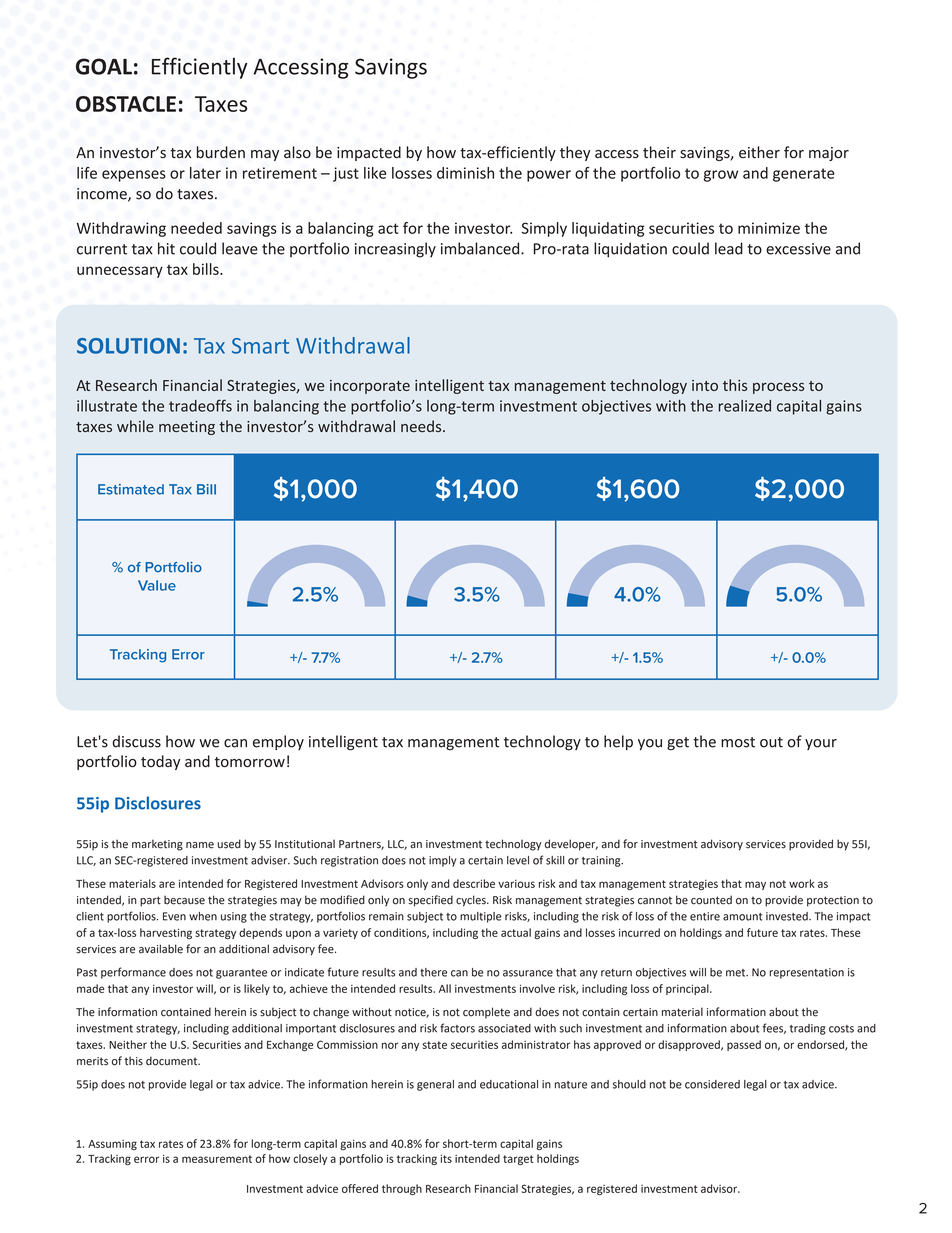 The width and height of the document is (952, 1233). What do you see at coordinates (742, 917) in the document?
I see `amount` at bounding box center [742, 917].
